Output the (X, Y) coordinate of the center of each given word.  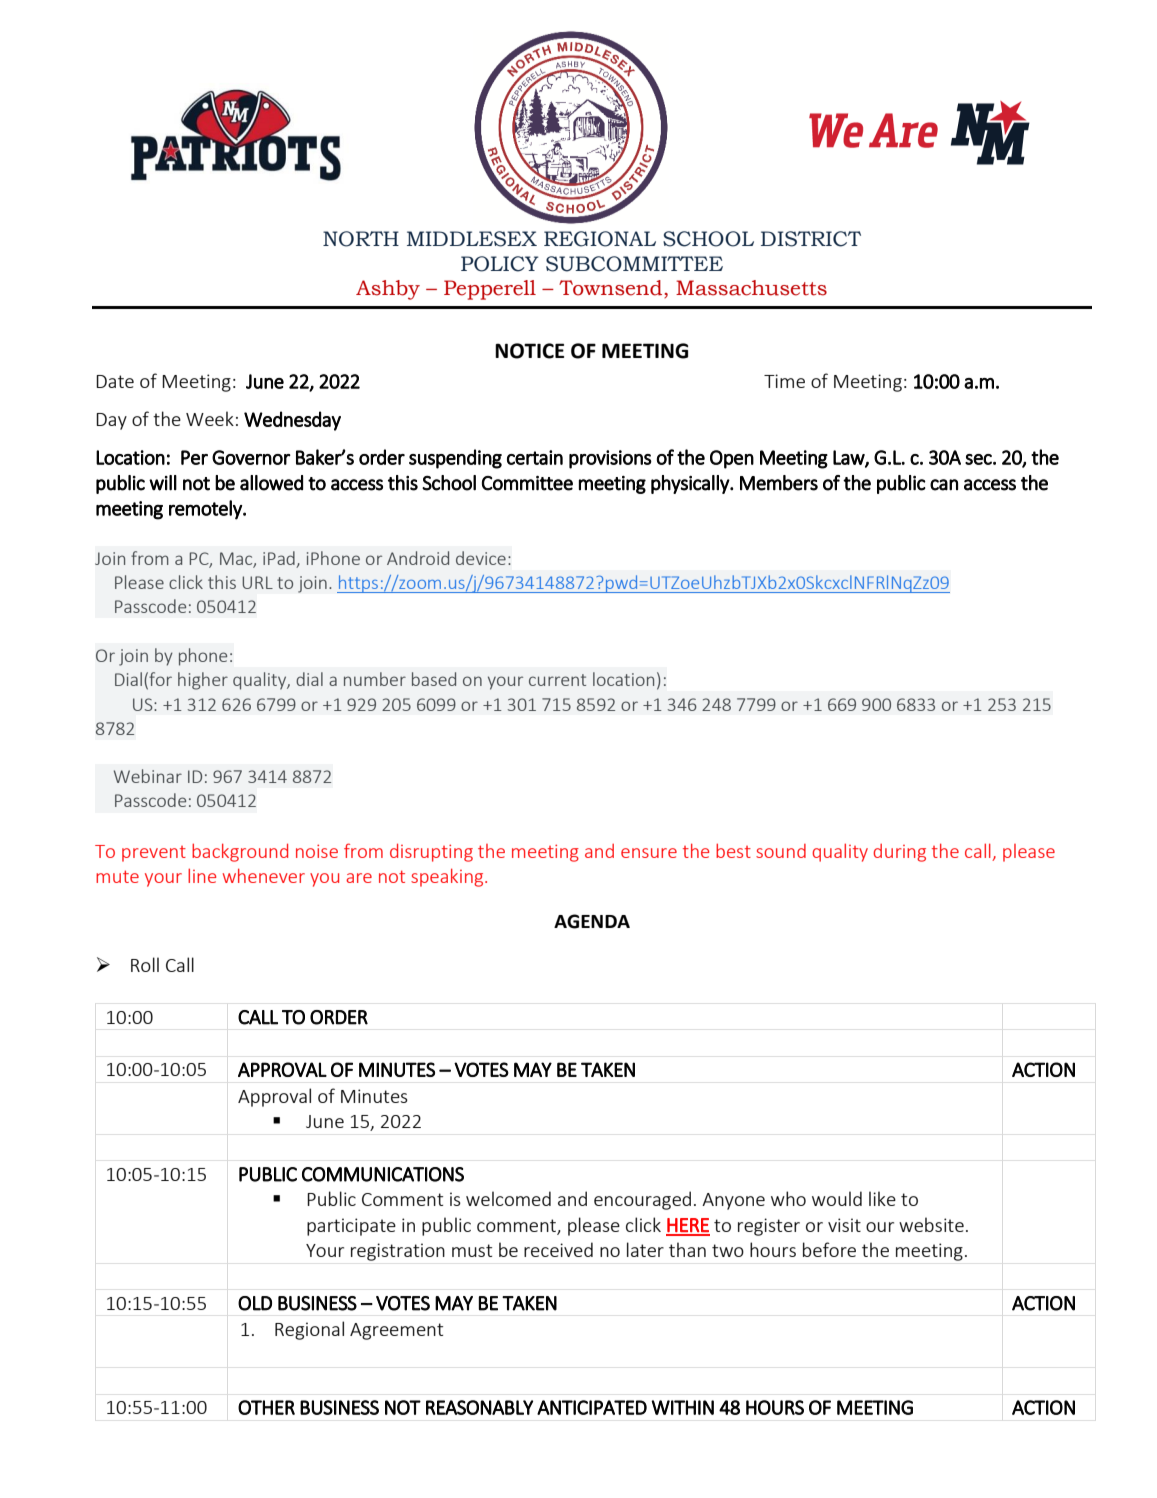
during (899, 853)
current (557, 680)
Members (779, 483)
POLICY (500, 264)
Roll (145, 964)
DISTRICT (811, 239)
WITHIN (682, 1407)
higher (203, 681)
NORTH (361, 239)
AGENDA (592, 921)
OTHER (266, 1407)
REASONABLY (479, 1407)
